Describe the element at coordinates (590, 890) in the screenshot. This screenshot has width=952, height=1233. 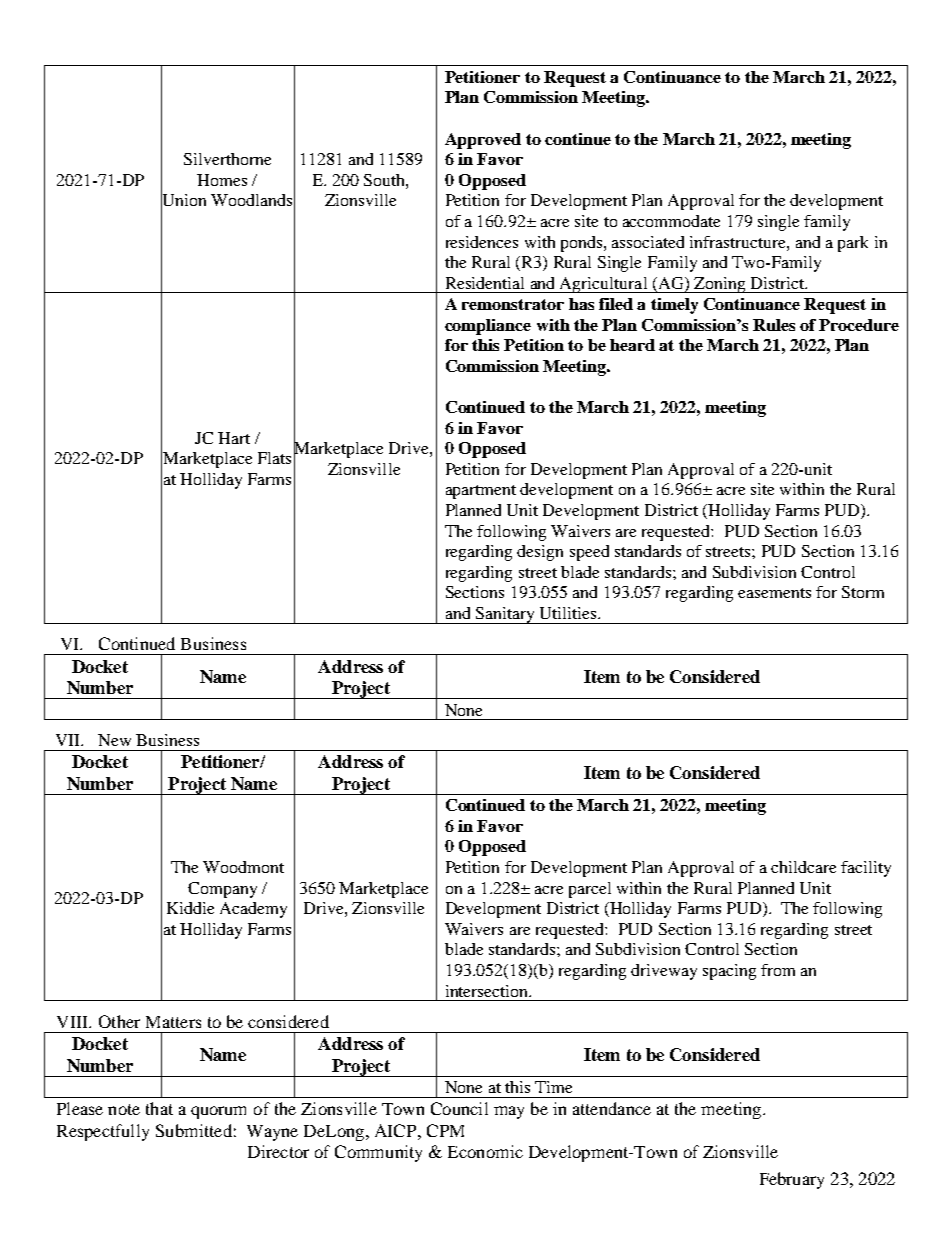
I see `parcel` at that location.
